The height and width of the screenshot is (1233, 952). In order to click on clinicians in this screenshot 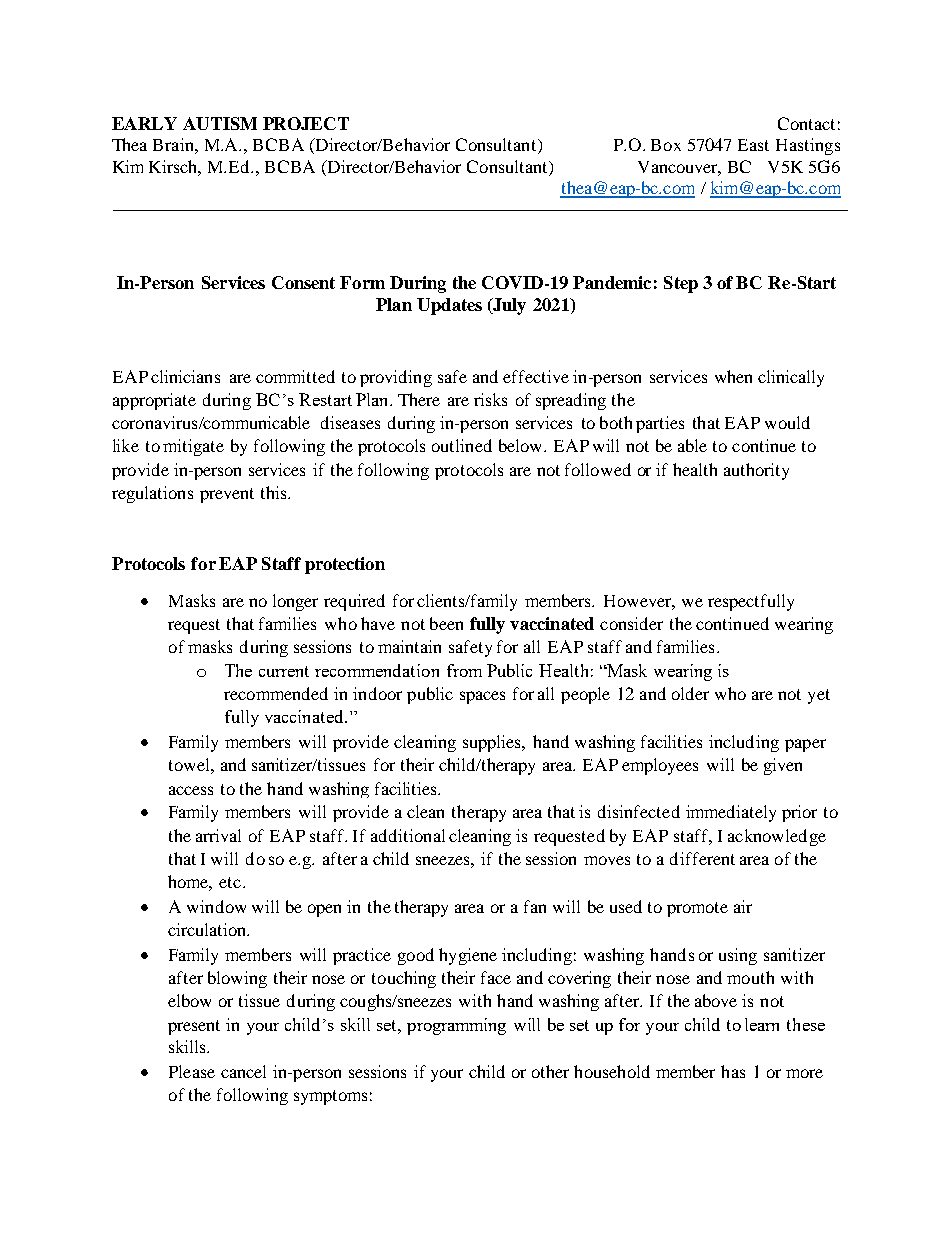, I will do `click(185, 376)`.
